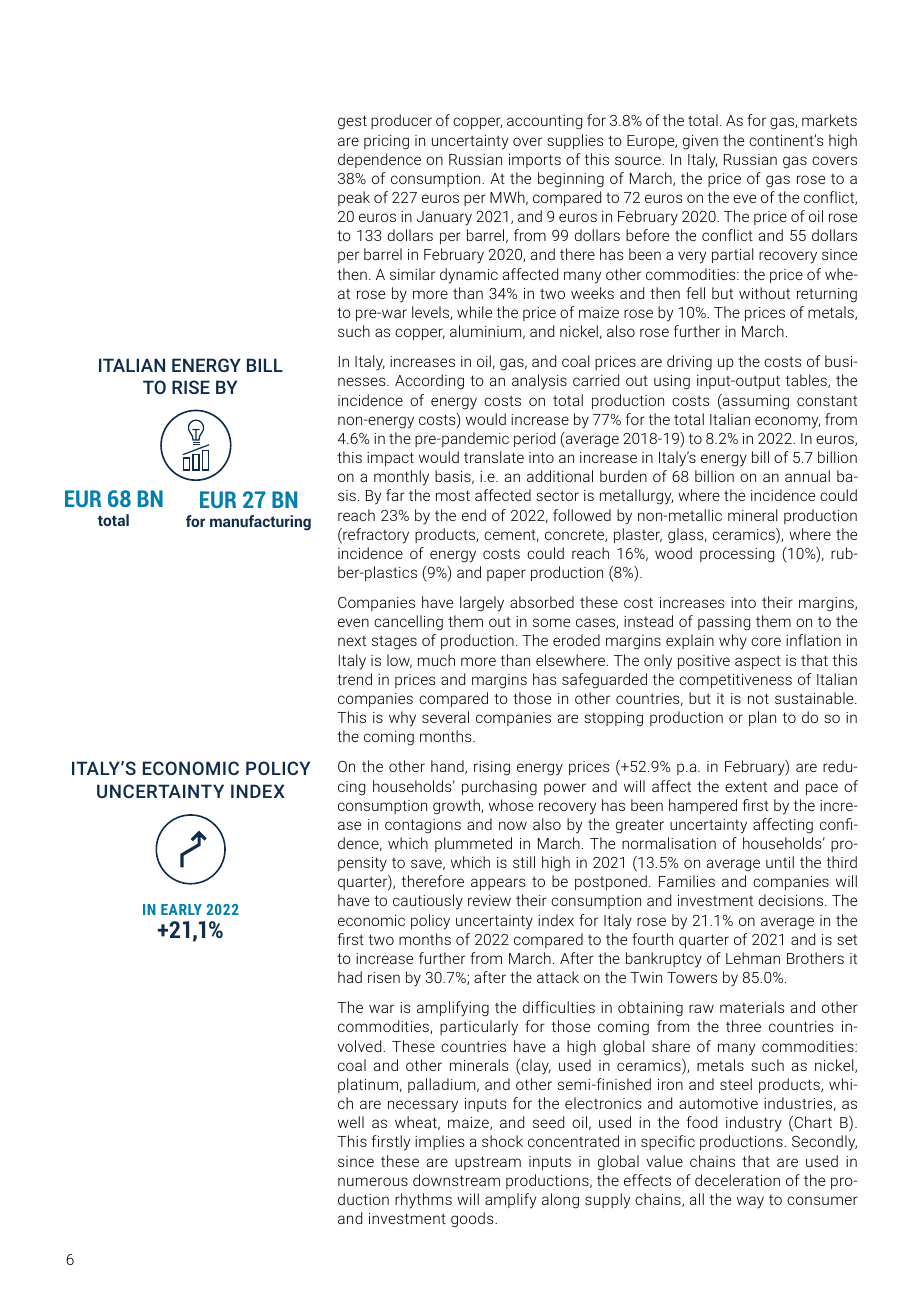 Image resolution: width=924 pixels, height=1308 pixels. Describe the element at coordinates (758, 662) in the screenshot. I see `aspect` at that location.
